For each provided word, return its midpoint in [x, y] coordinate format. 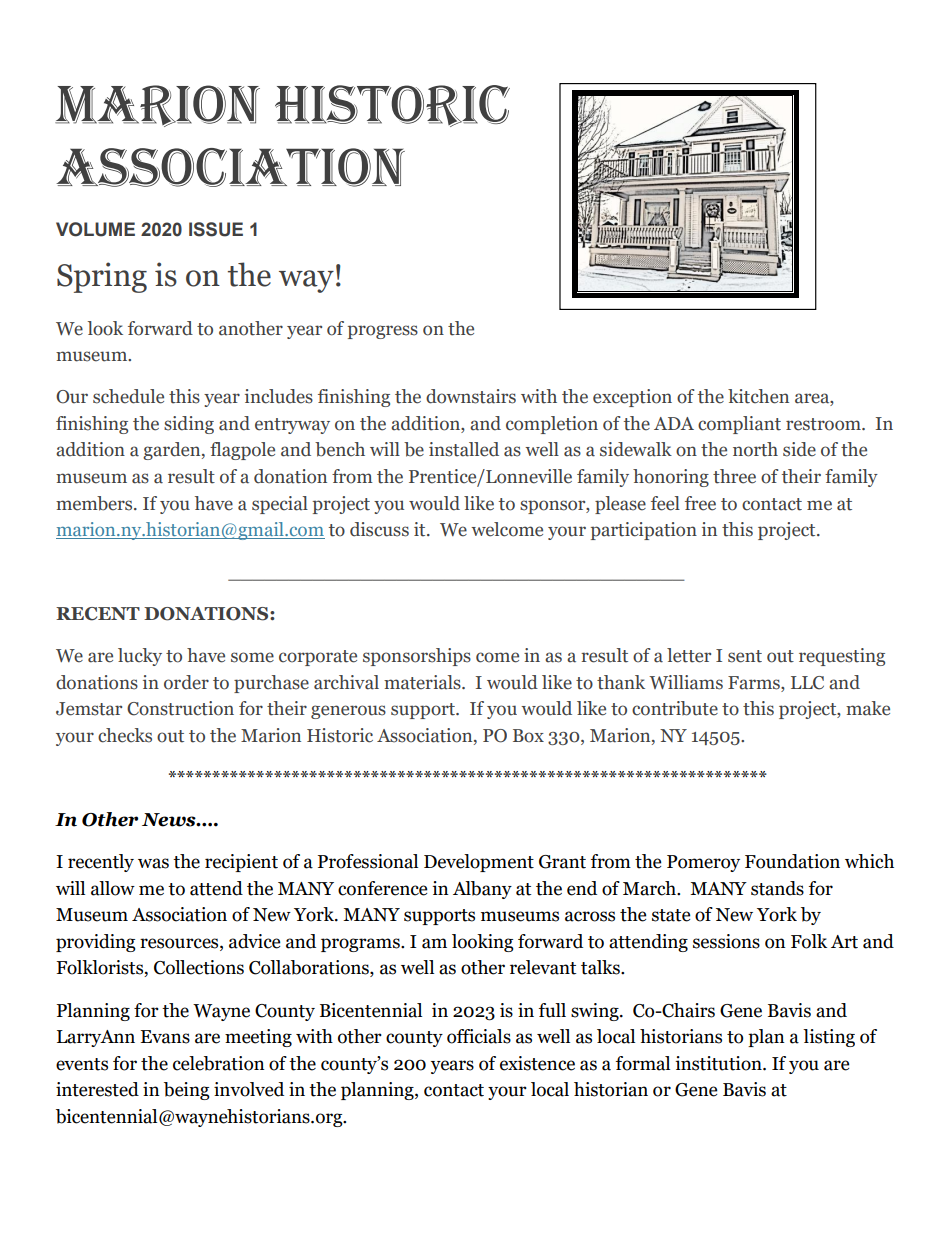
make [868, 708]
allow [113, 888]
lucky [140, 657]
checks [125, 735]
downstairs [471, 396]
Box [528, 736]
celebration [219, 1063]
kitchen [758, 396]
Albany [482, 890]
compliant [739, 425]
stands [777, 888]
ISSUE [216, 229]
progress [383, 332]
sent [745, 656]
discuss [379, 529]
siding [189, 425]
